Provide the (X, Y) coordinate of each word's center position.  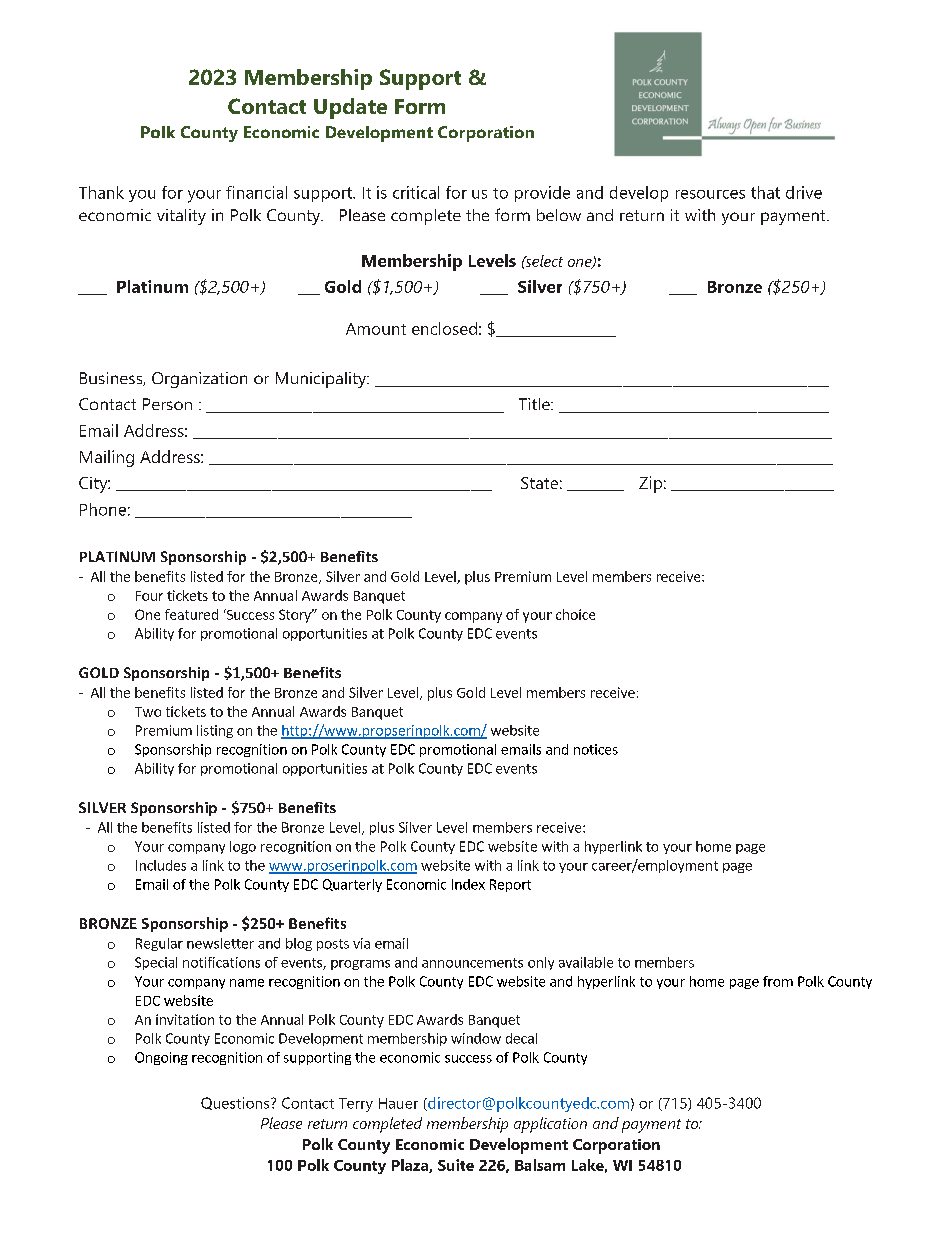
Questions (236, 1103)
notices (596, 749)
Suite (456, 1165)
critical (416, 192)
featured (191, 614)
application (550, 1125)
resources (710, 194)
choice (575, 614)
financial (256, 192)
